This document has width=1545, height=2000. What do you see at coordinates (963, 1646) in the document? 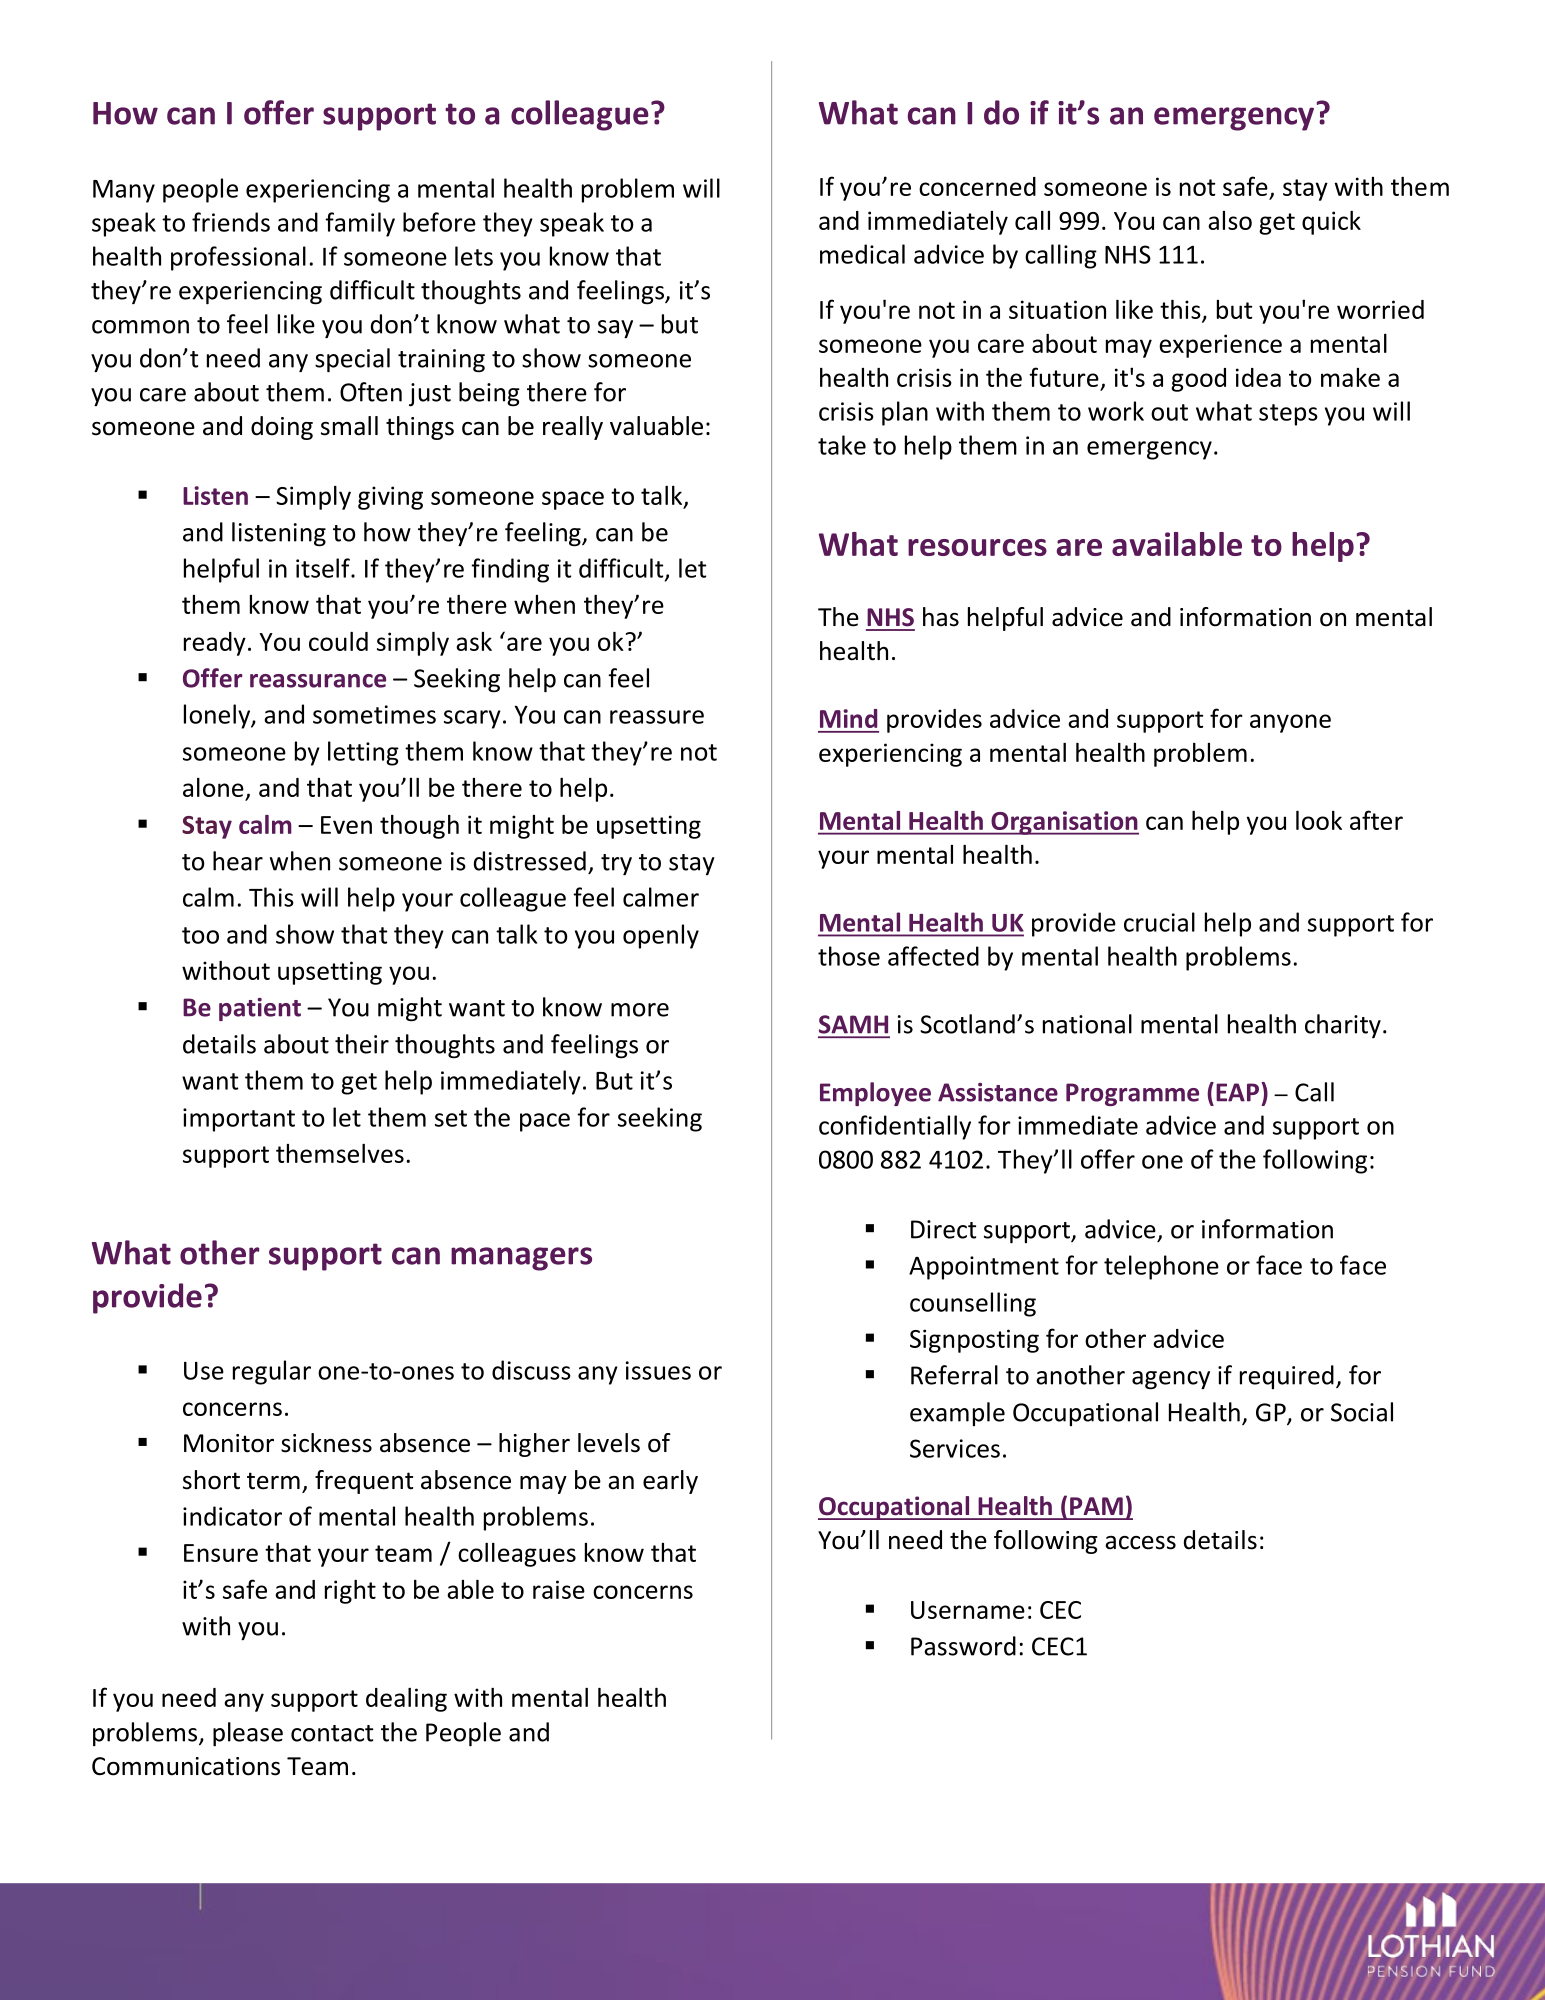
I see `Password` at bounding box center [963, 1646].
